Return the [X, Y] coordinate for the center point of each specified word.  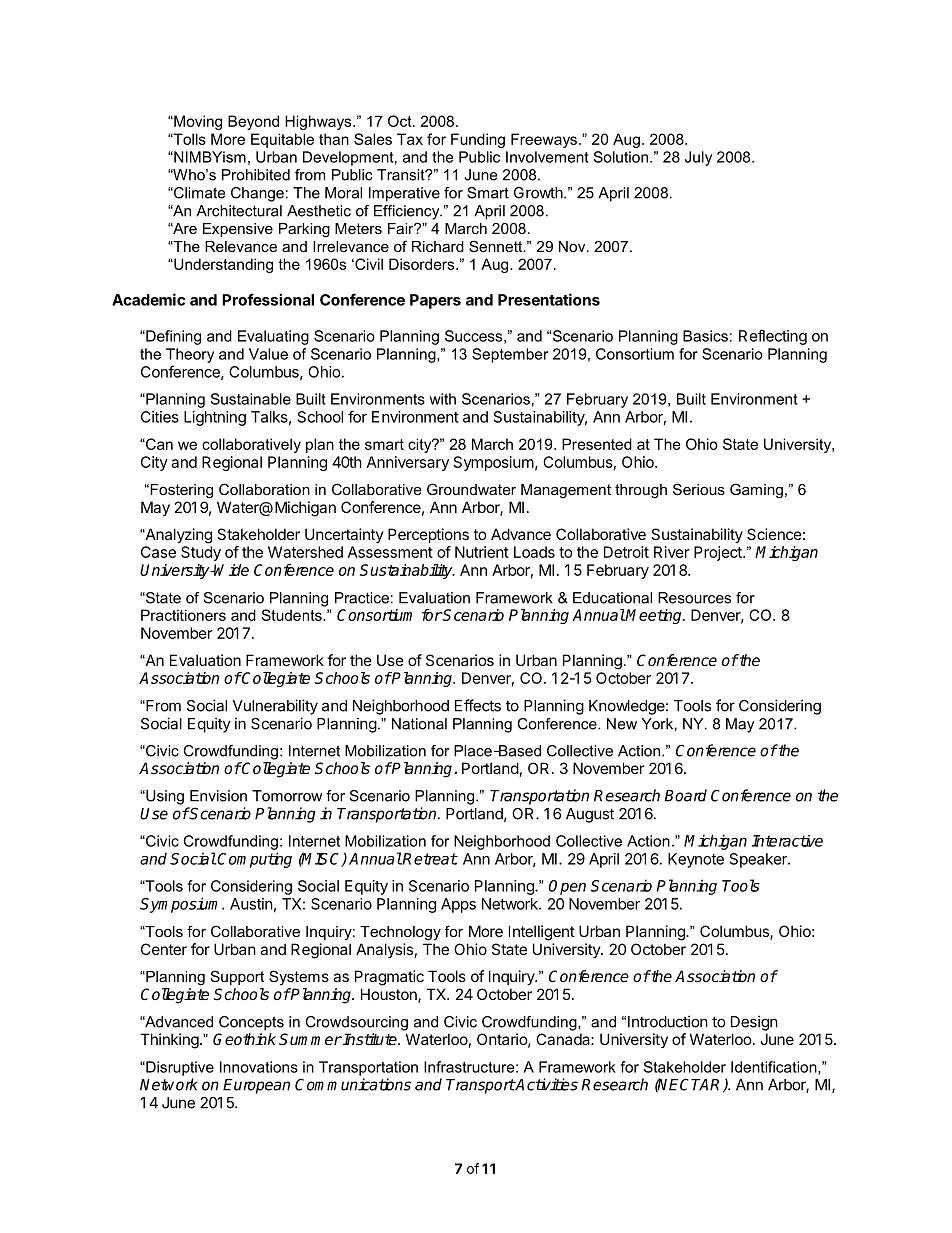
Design [754, 1023]
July [698, 158]
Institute [370, 1039]
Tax [410, 139]
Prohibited [256, 175]
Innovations [259, 1067]
